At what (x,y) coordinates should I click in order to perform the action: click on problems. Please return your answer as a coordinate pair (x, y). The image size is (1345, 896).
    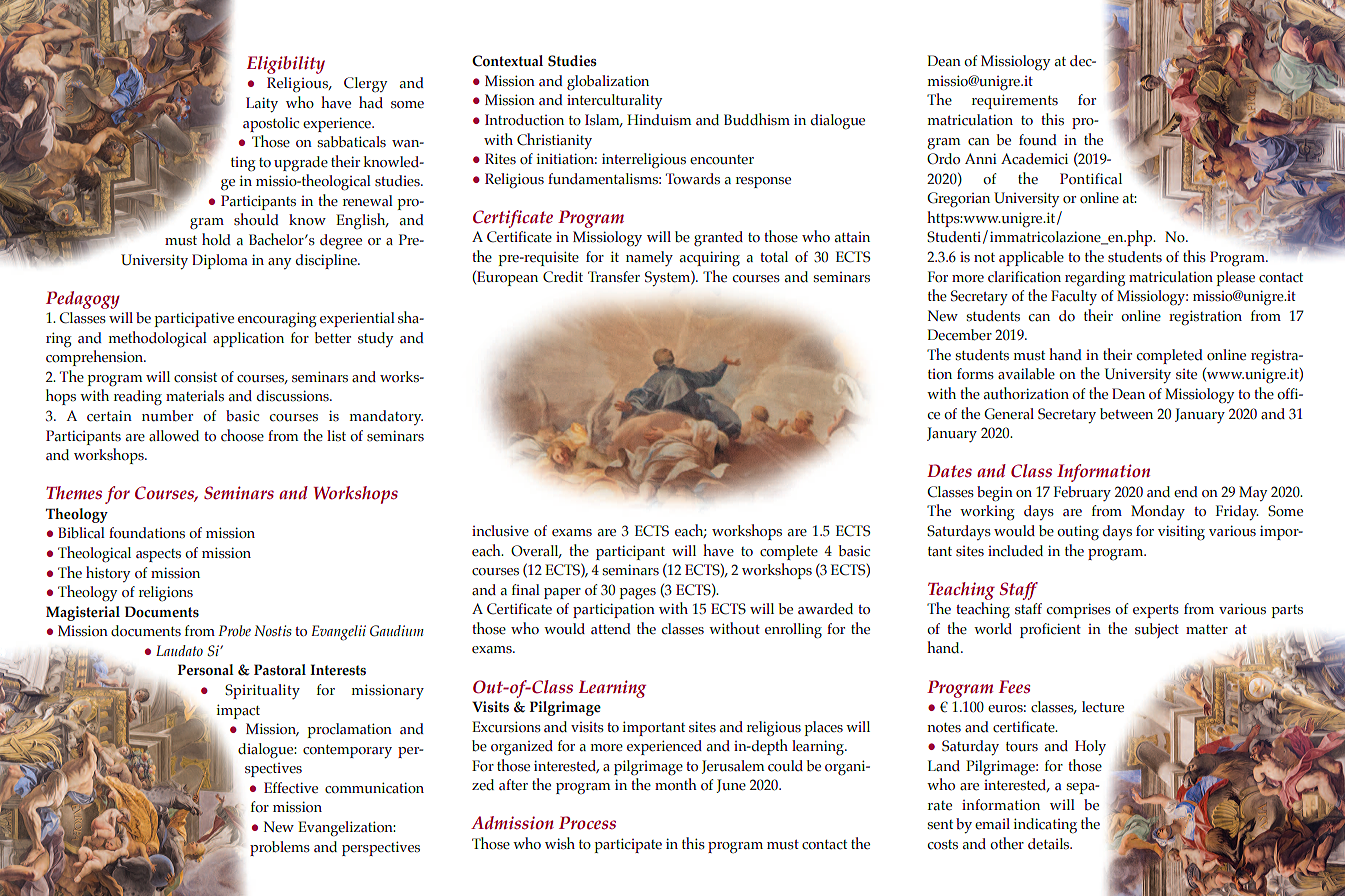
    Looking at the image, I should click on (280, 848).
